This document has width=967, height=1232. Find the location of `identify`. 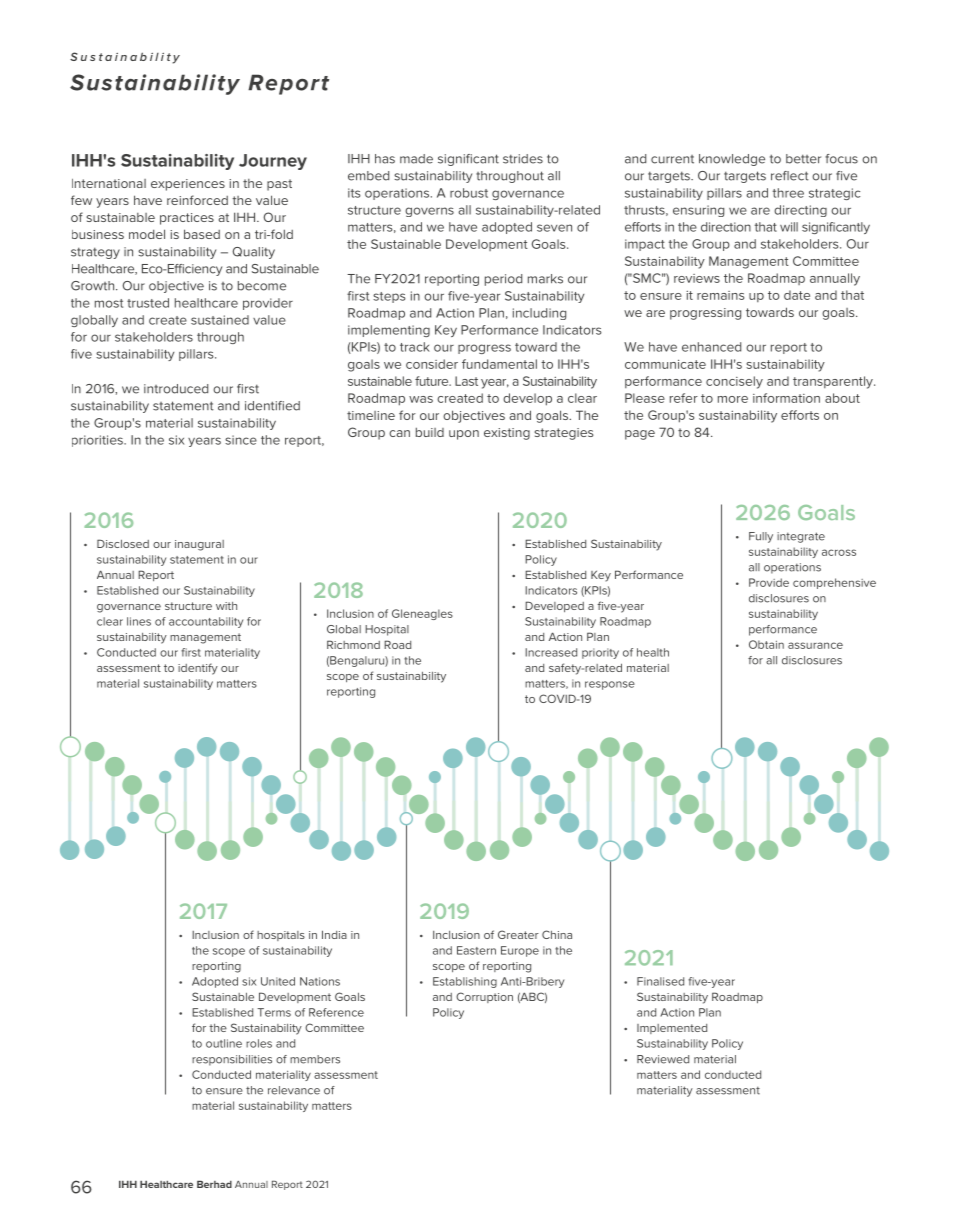

identify is located at coordinates (198, 669).
